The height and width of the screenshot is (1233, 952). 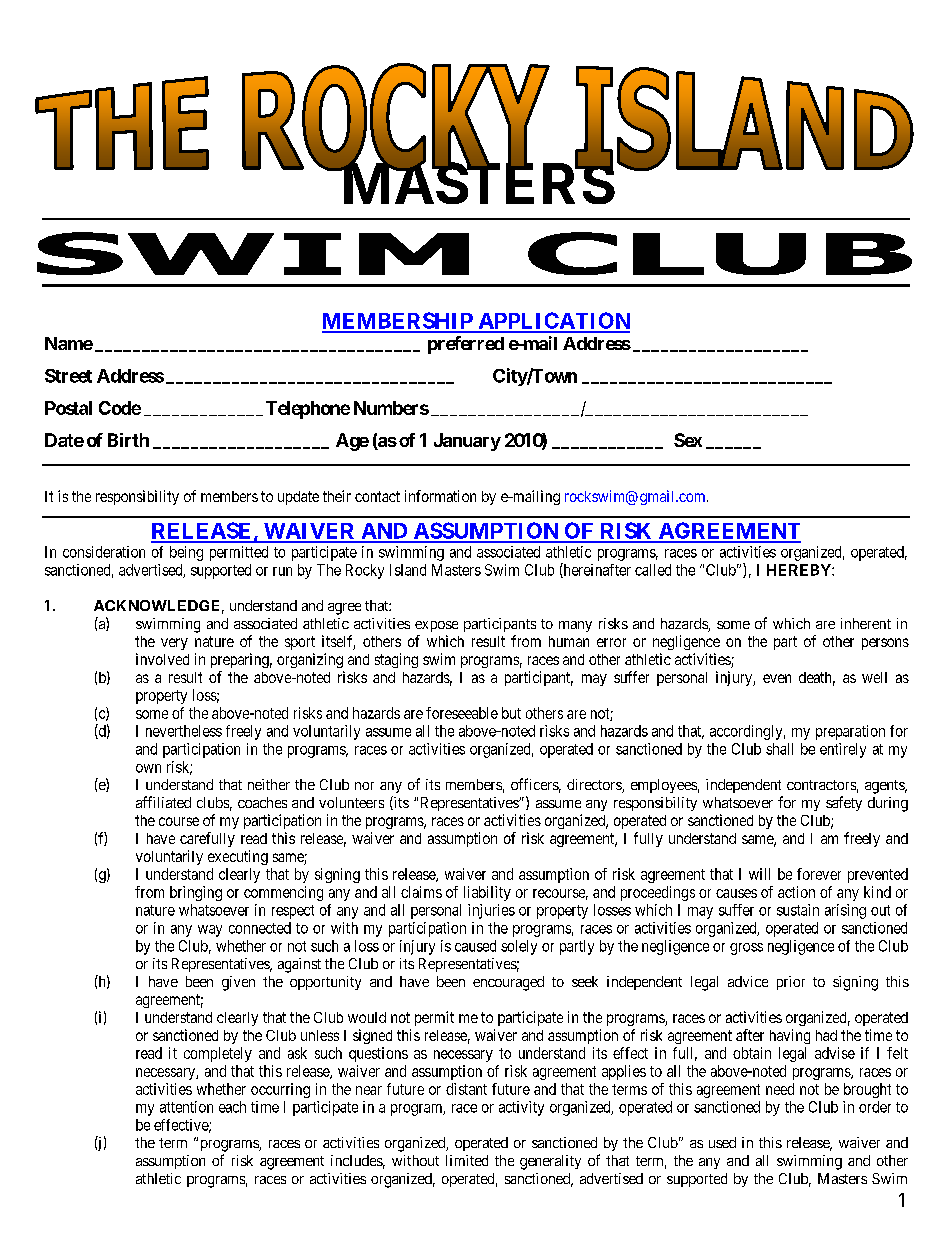 What do you see at coordinates (866, 623) in the screenshot?
I see `inherent` at bounding box center [866, 623].
